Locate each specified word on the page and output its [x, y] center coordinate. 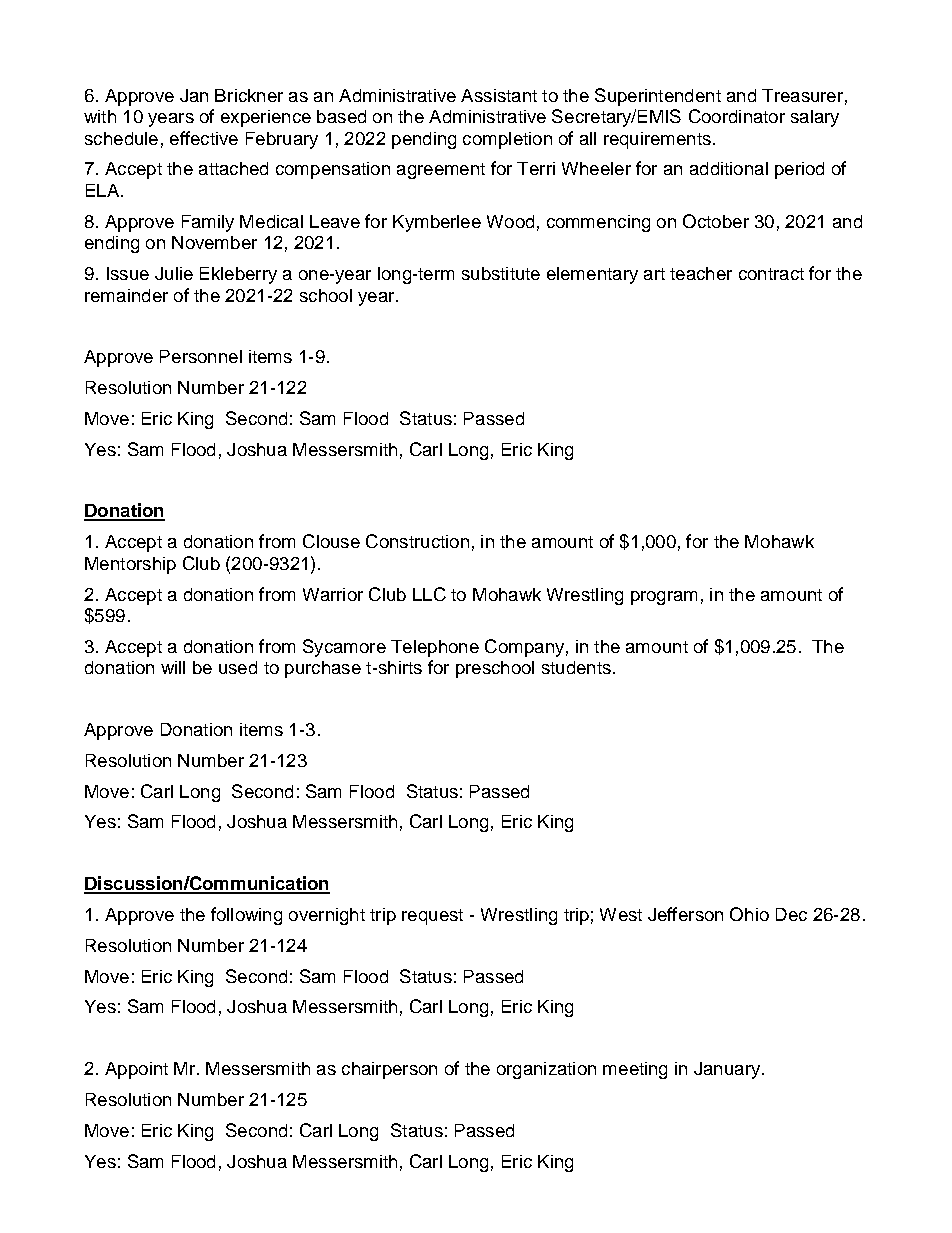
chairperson [389, 1070]
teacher [701, 273]
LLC [429, 594]
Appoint [136, 1070]
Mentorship [130, 565]
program [664, 598]
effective [204, 138]
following [246, 916]
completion [507, 140]
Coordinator [737, 116]
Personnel [201, 356]
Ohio [749, 914]
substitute [501, 273]
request [432, 917]
